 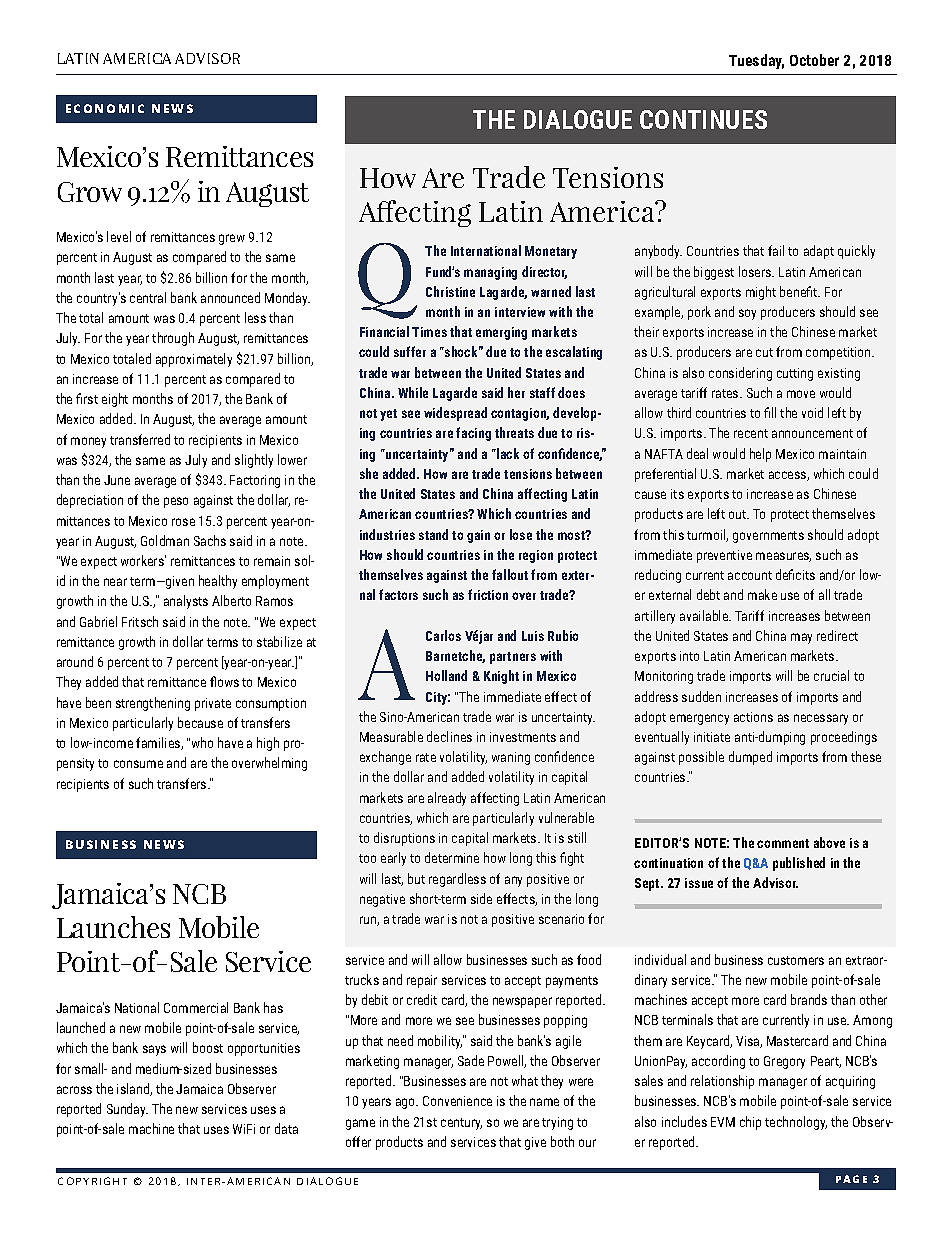 I want to click on Sunday, so click(x=127, y=1110).
